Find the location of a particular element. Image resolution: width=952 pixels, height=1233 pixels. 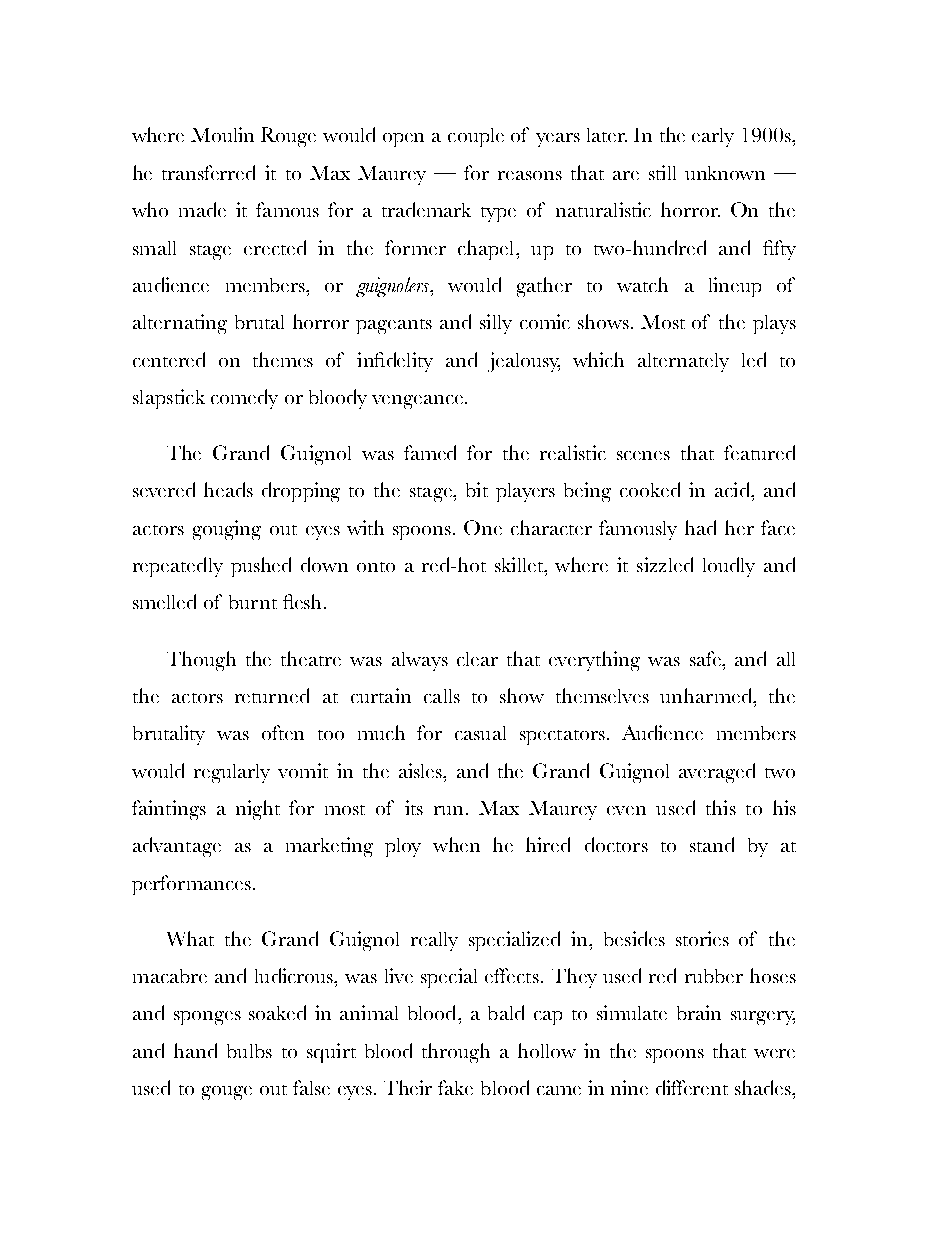

transferred is located at coordinates (208, 172).
